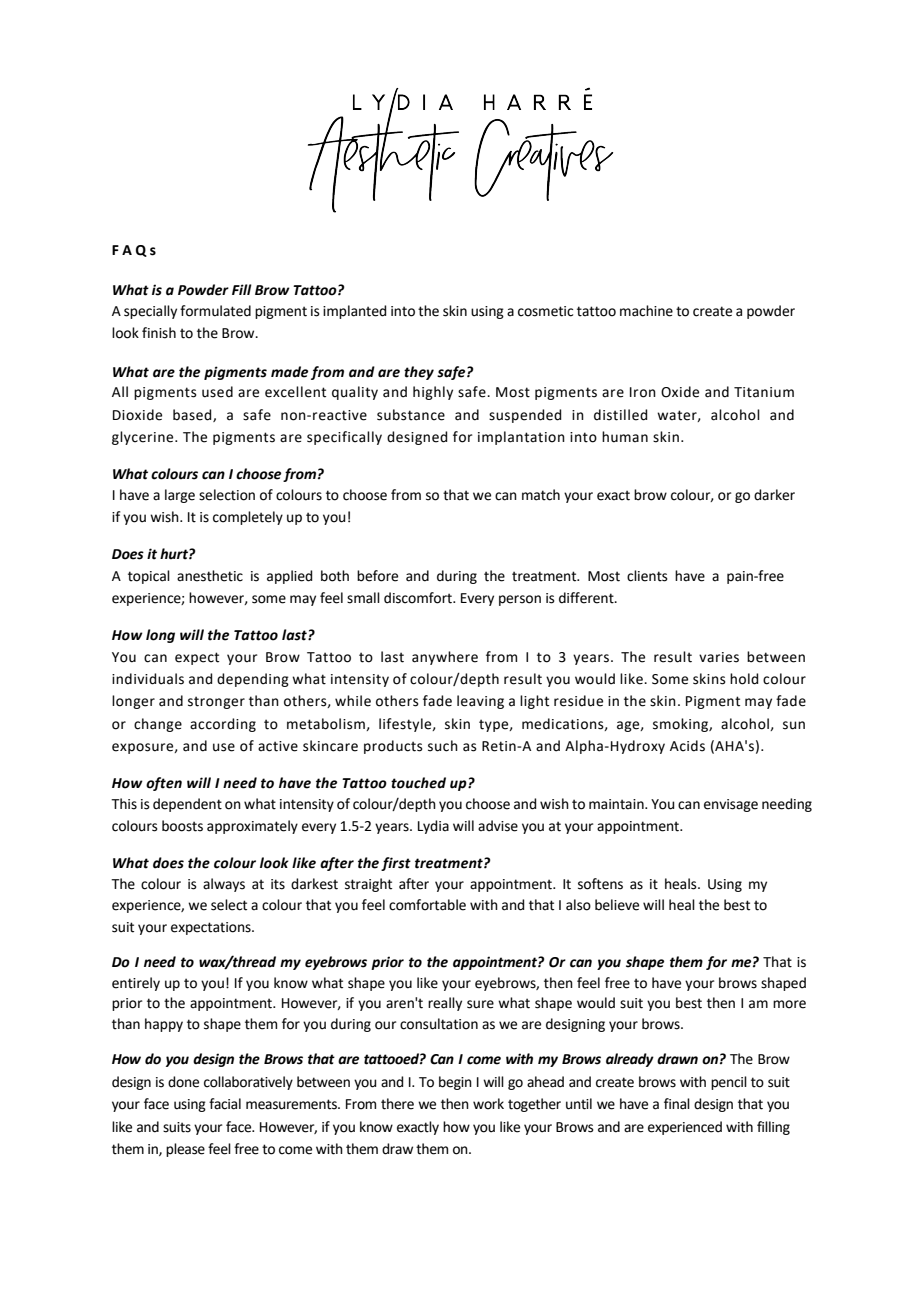  What do you see at coordinates (646, 311) in the screenshot?
I see `machine` at bounding box center [646, 311].
